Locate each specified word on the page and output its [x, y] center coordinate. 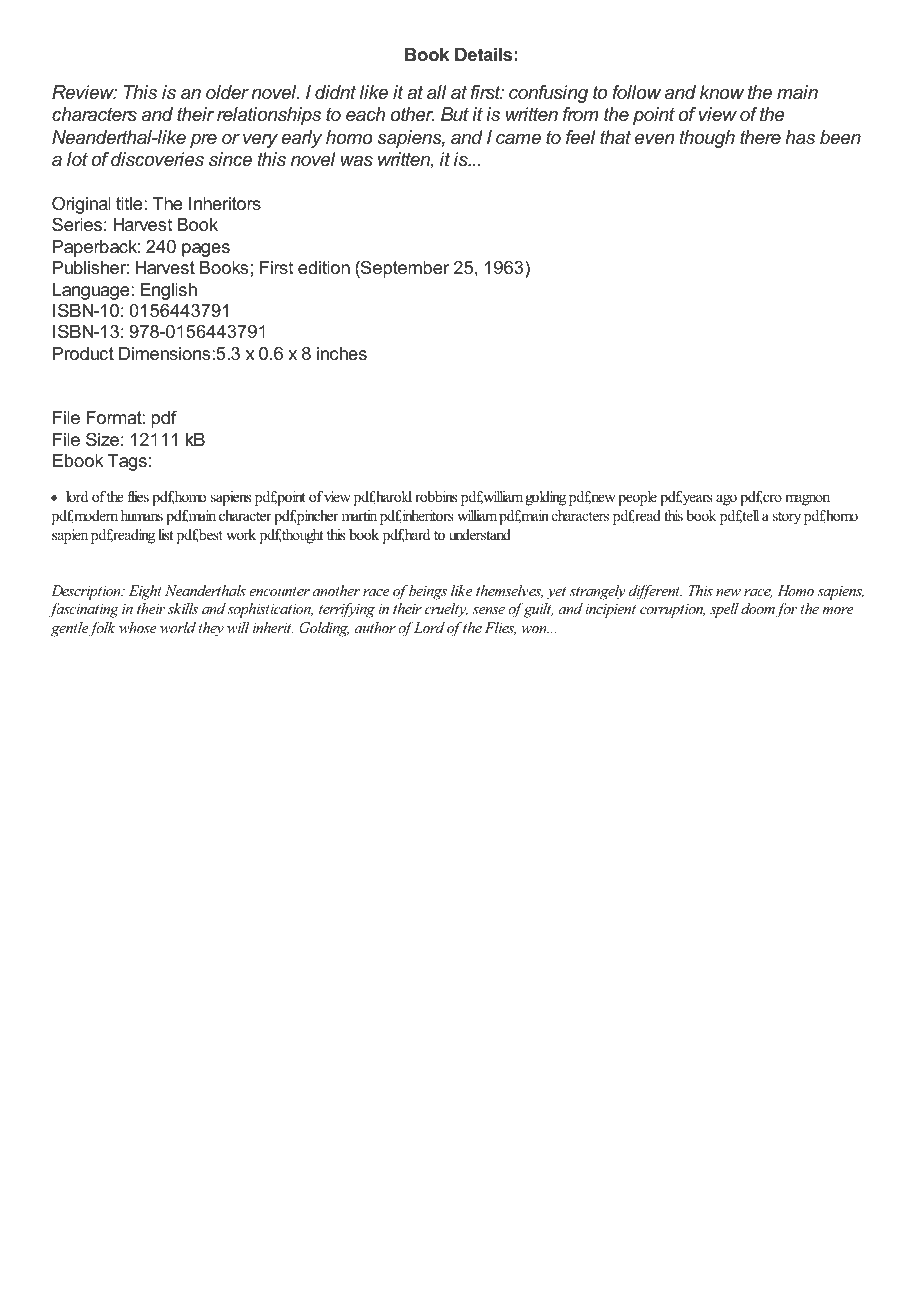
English [168, 291]
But [455, 114]
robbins [436, 496]
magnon [807, 500]
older [227, 92]
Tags [127, 462]
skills [183, 608]
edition [324, 267]
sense [488, 610]
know [722, 92]
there [760, 137]
